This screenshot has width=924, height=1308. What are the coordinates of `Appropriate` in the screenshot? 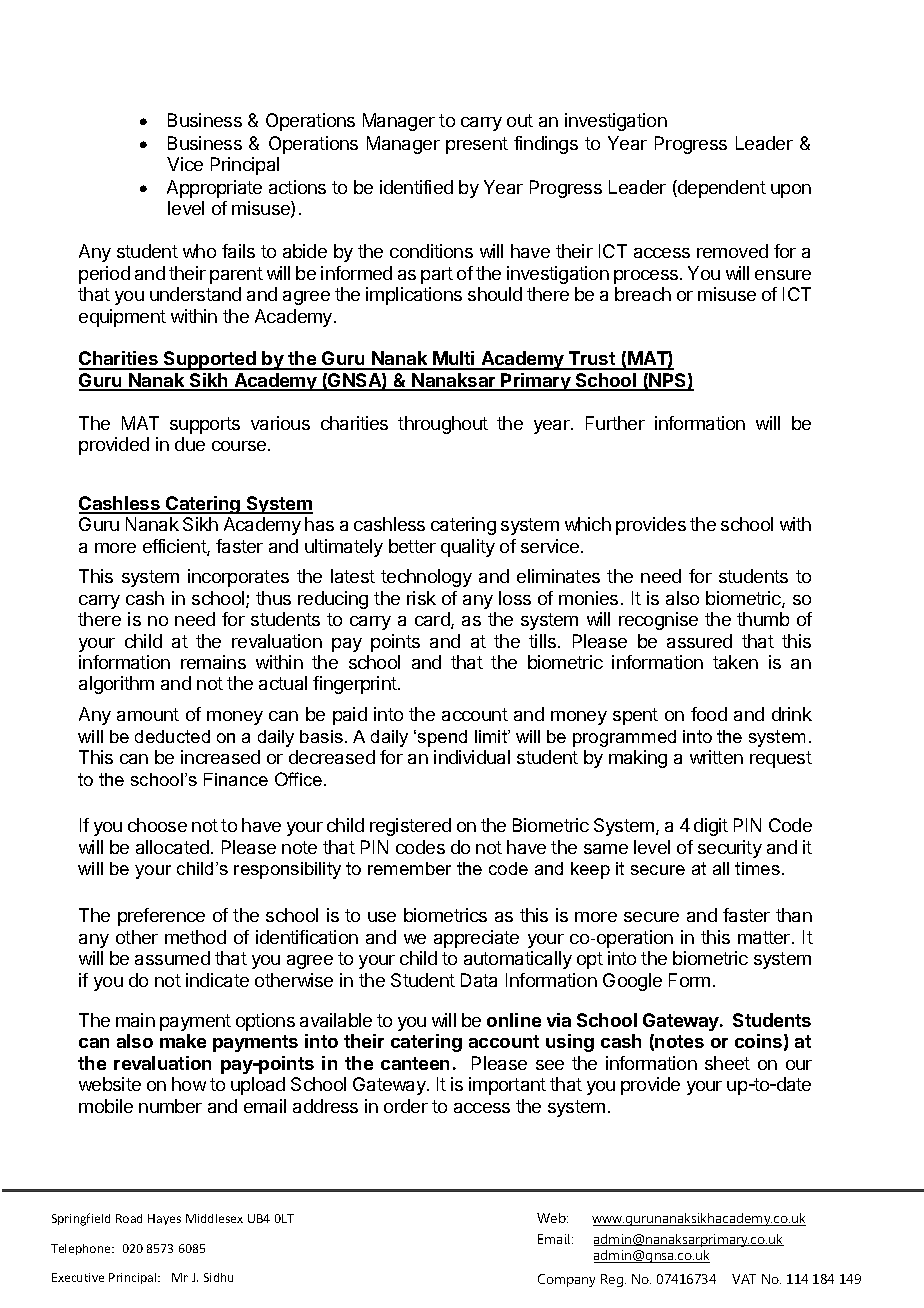 It's located at (214, 189).
